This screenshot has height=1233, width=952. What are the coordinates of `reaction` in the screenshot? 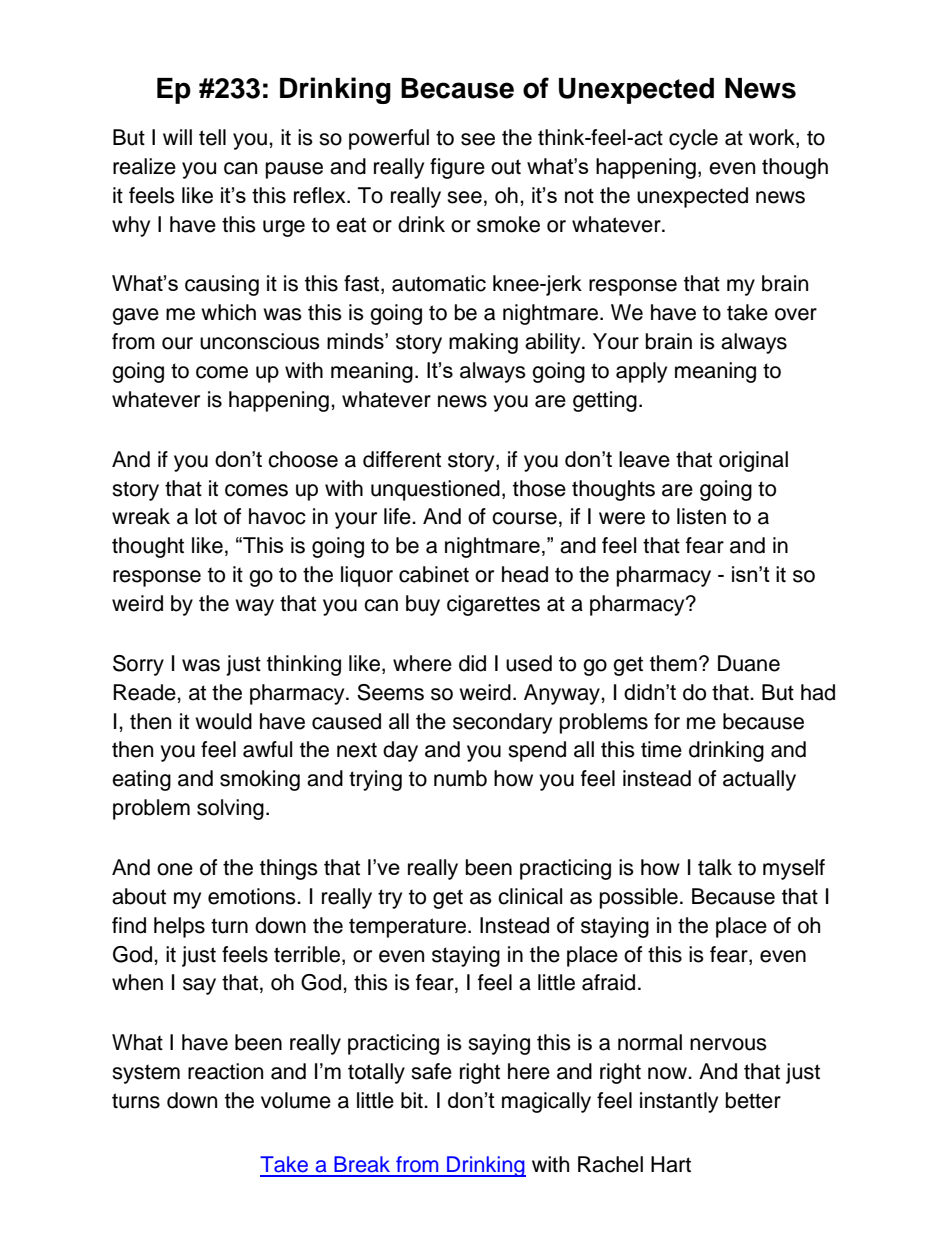 It's located at (225, 1071).
